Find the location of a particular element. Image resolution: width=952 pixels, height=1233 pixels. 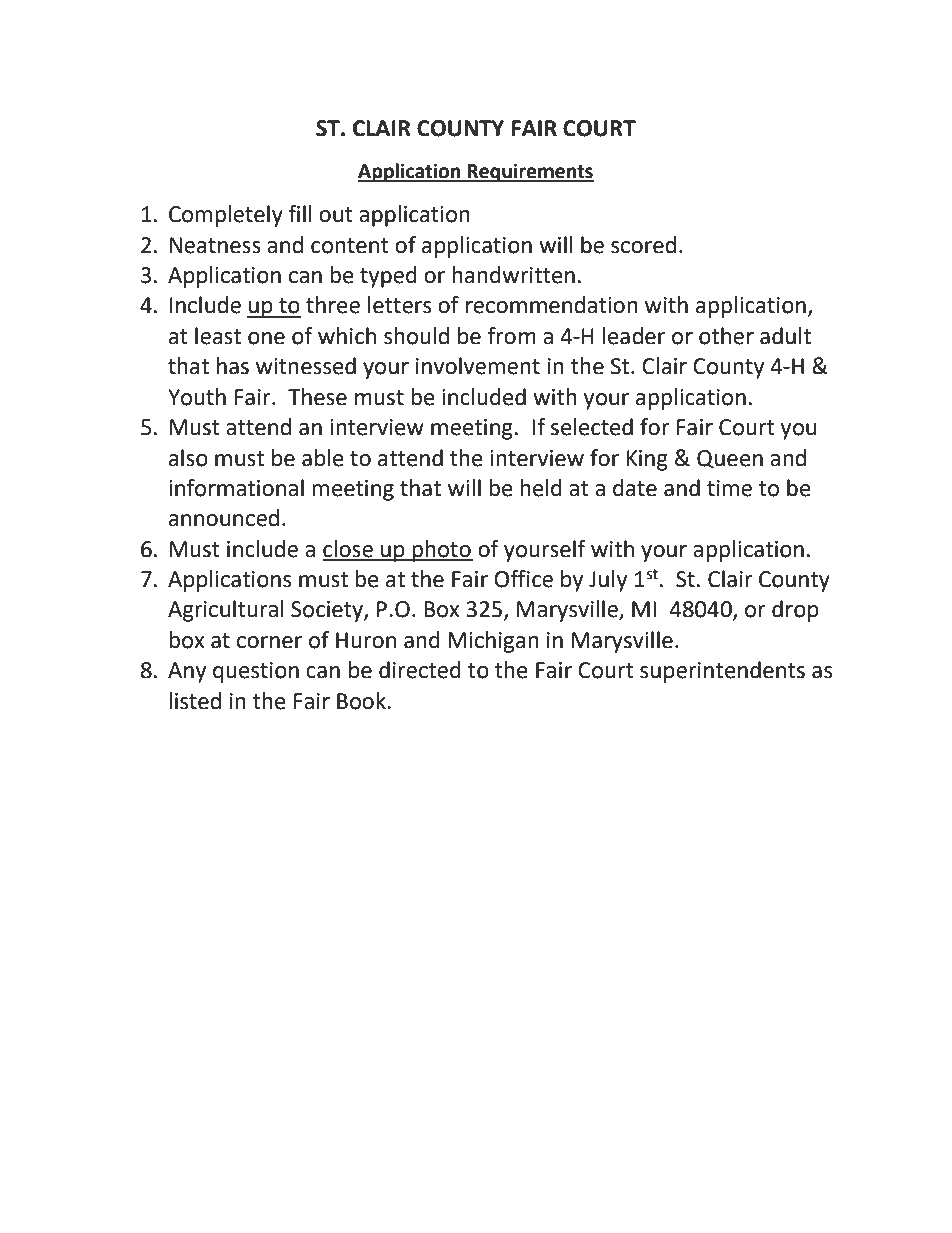

other is located at coordinates (726, 336).
